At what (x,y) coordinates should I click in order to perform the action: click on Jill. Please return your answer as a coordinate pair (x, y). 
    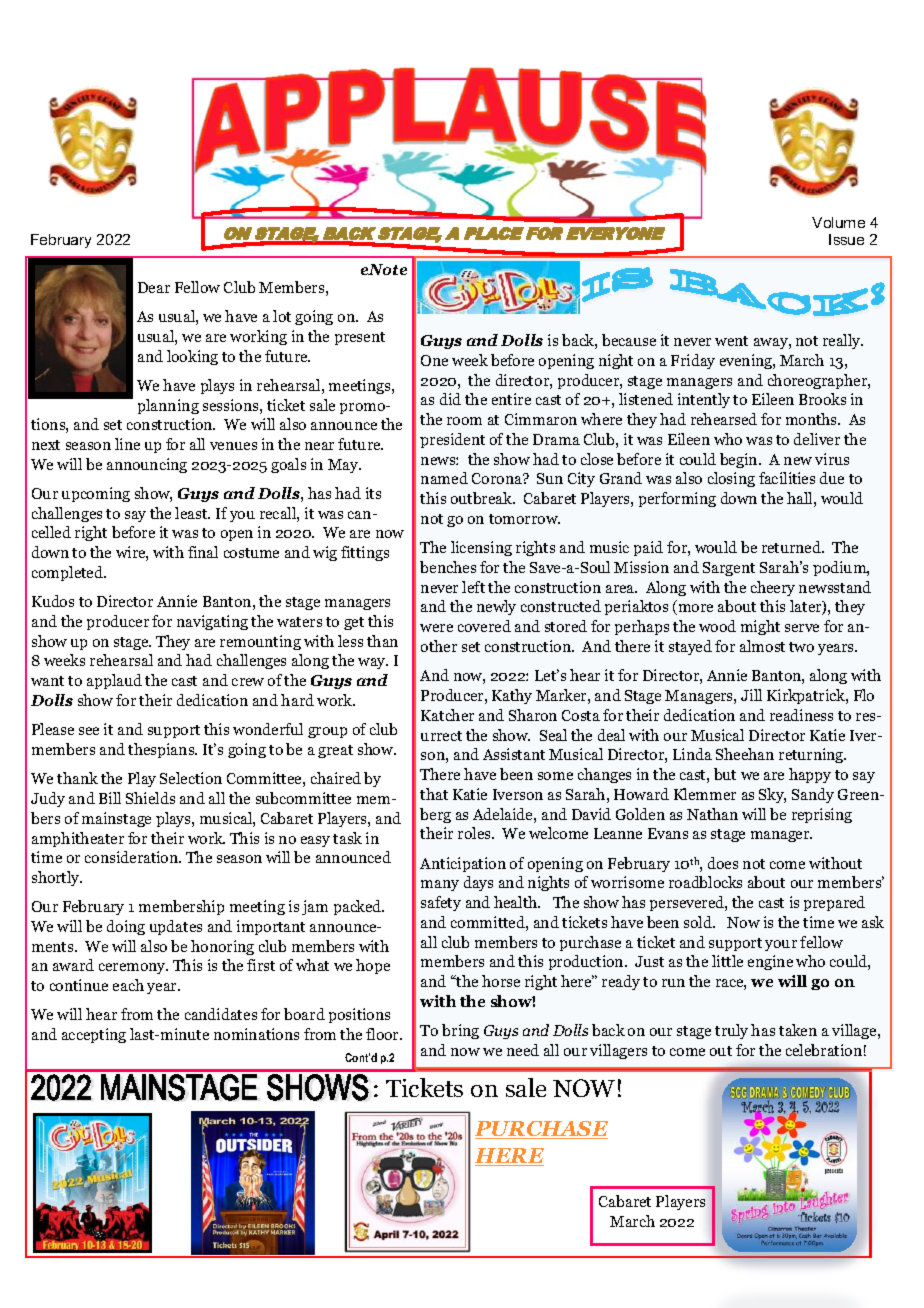
    Looking at the image, I should click on (751, 695).
